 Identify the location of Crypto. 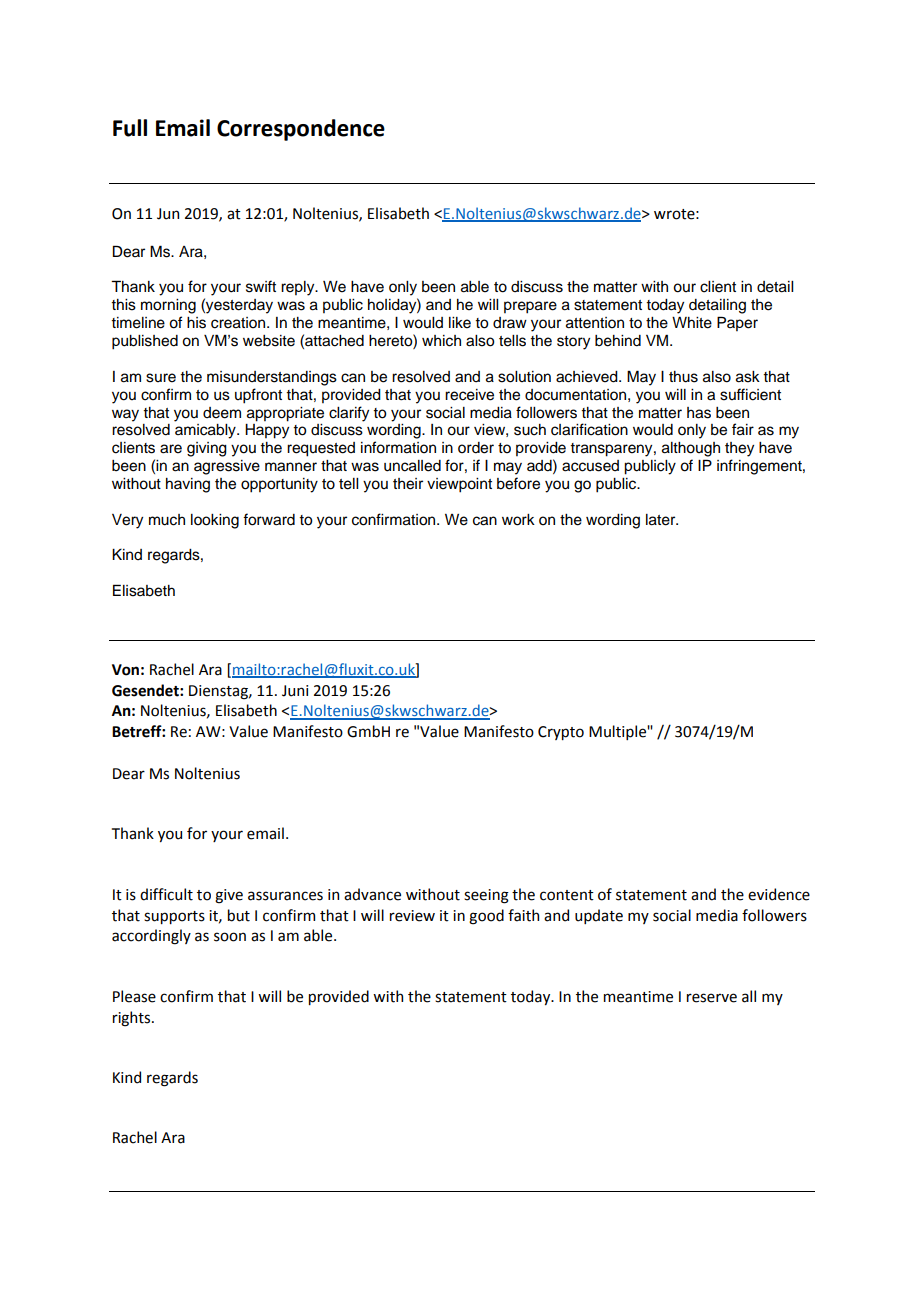
(561, 733).
